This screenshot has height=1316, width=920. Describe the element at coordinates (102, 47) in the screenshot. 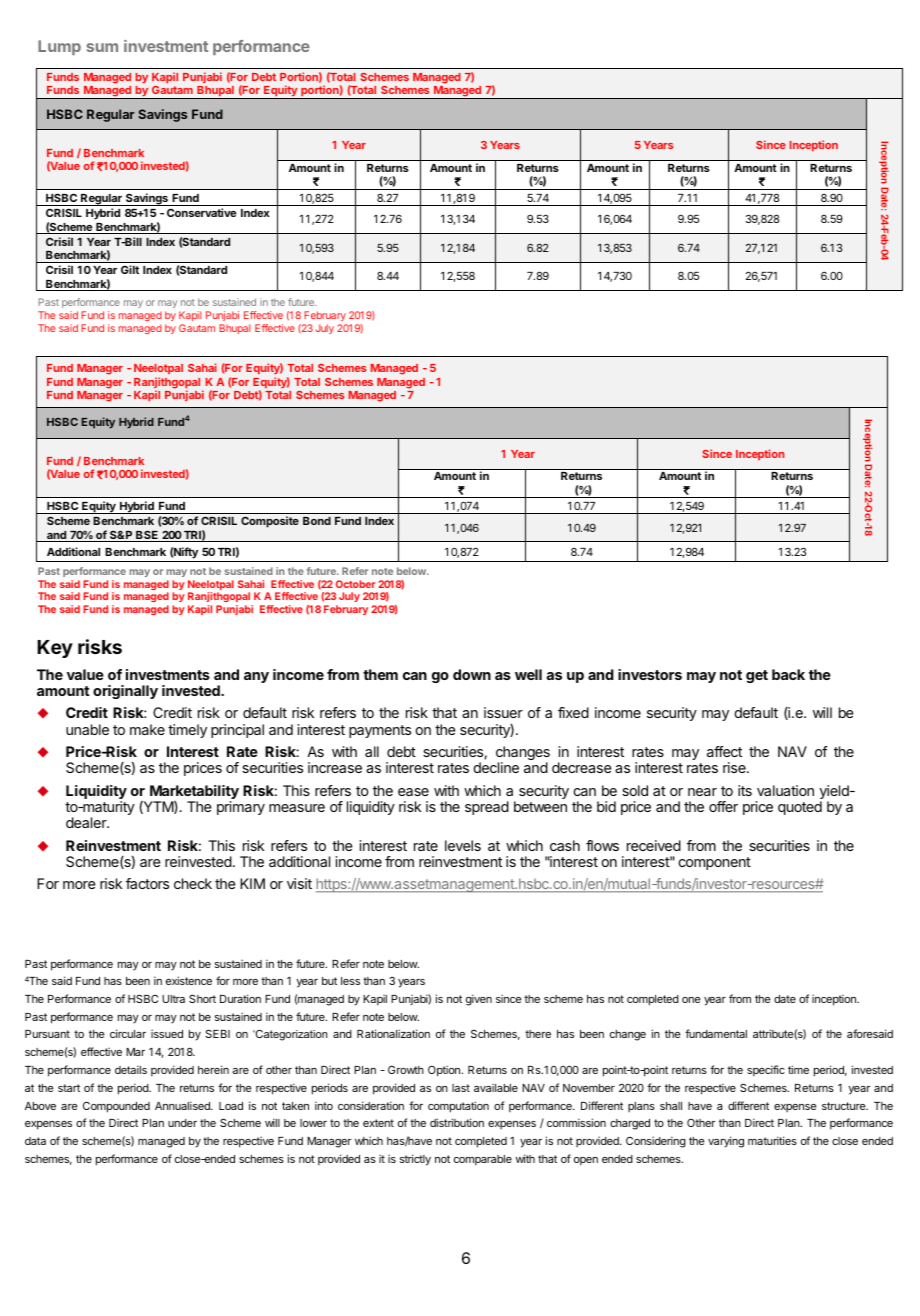

I see `sum` at that location.
